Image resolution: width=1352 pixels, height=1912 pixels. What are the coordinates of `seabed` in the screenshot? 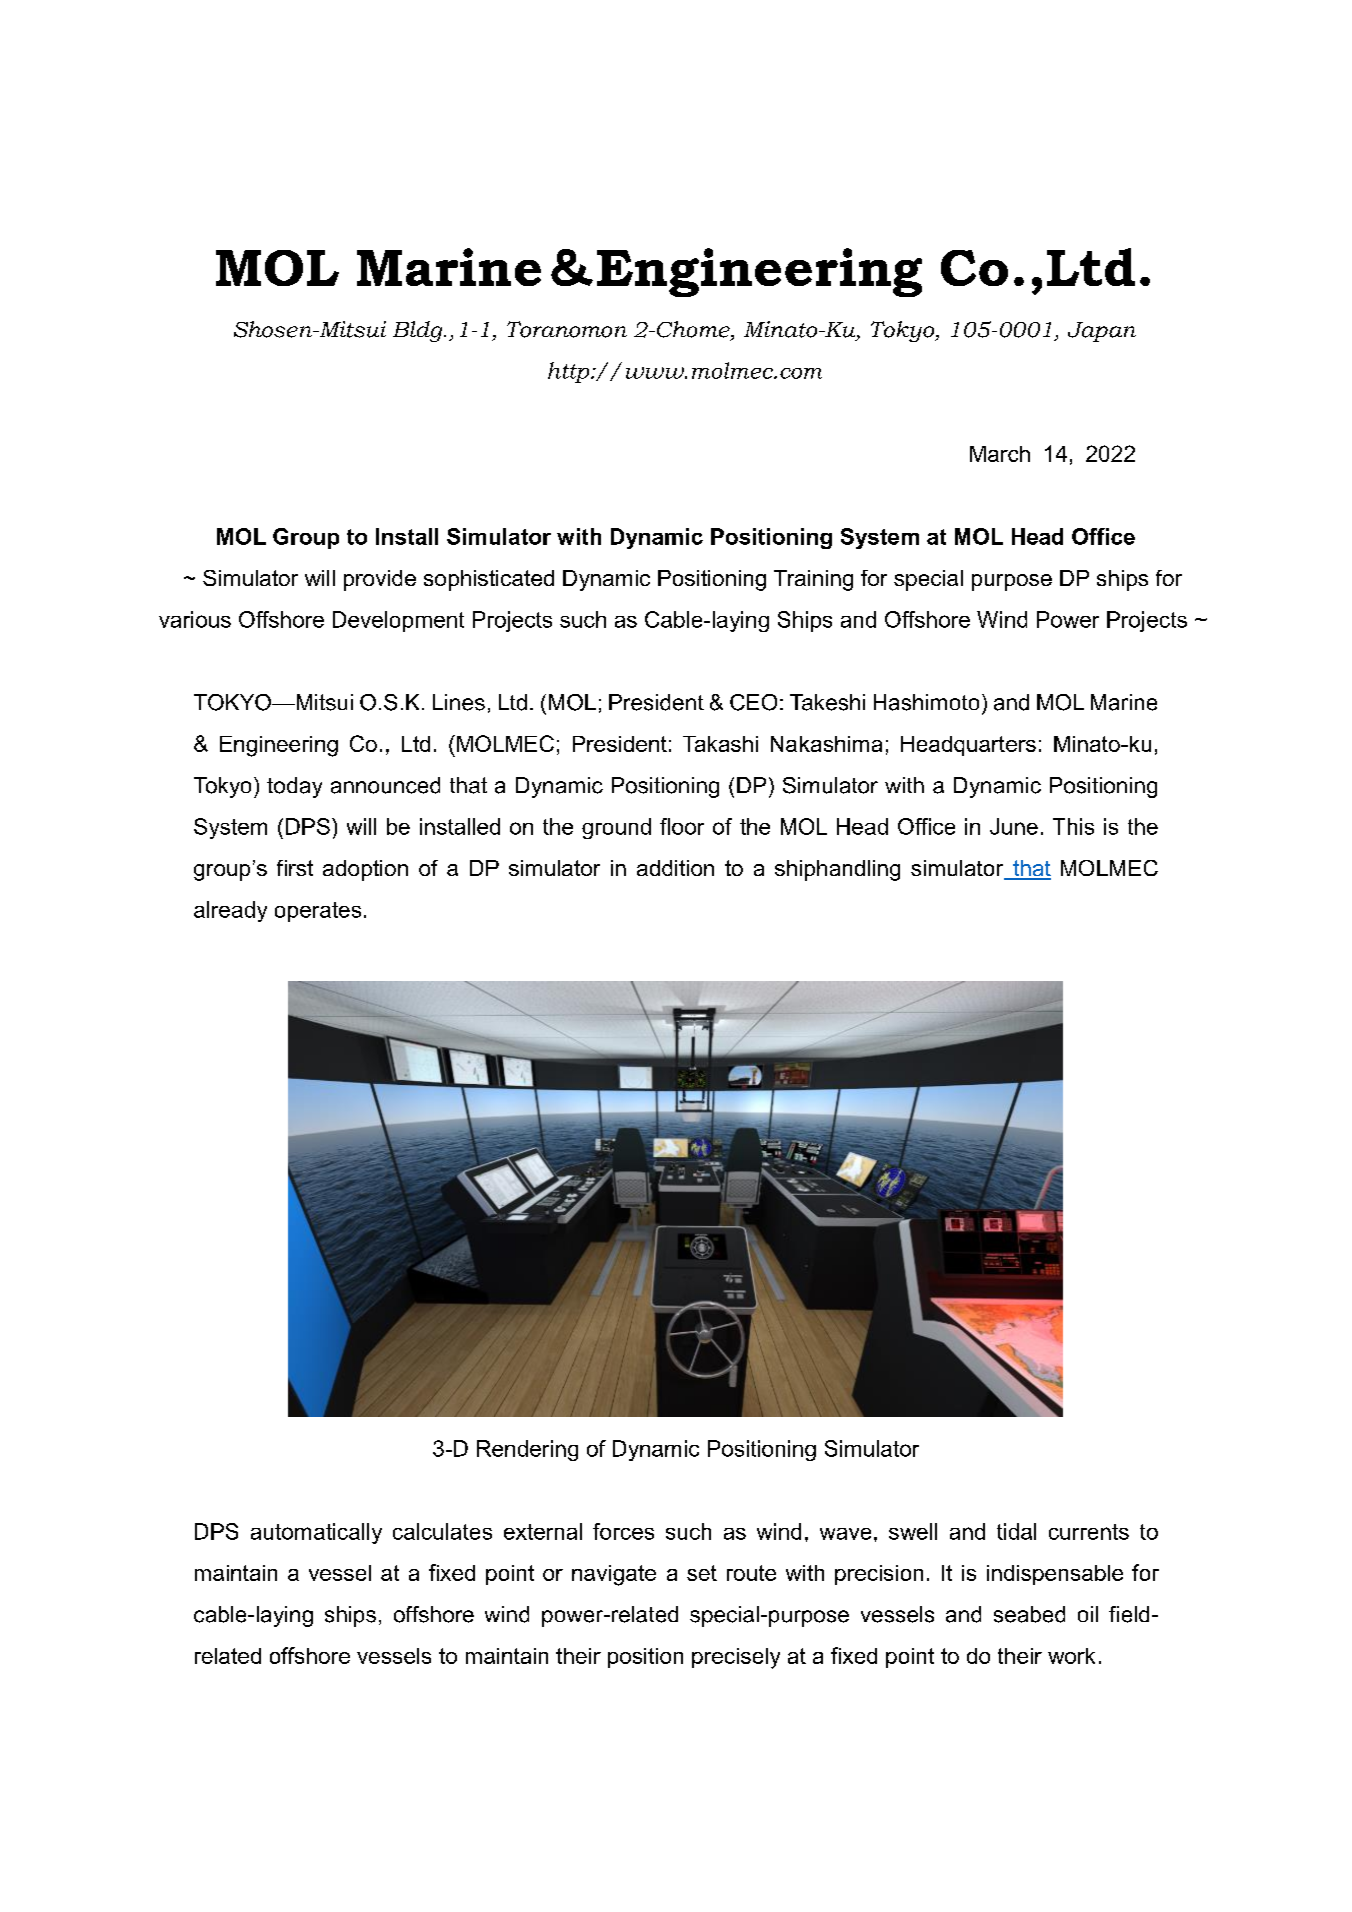 It's located at (1029, 1614).
